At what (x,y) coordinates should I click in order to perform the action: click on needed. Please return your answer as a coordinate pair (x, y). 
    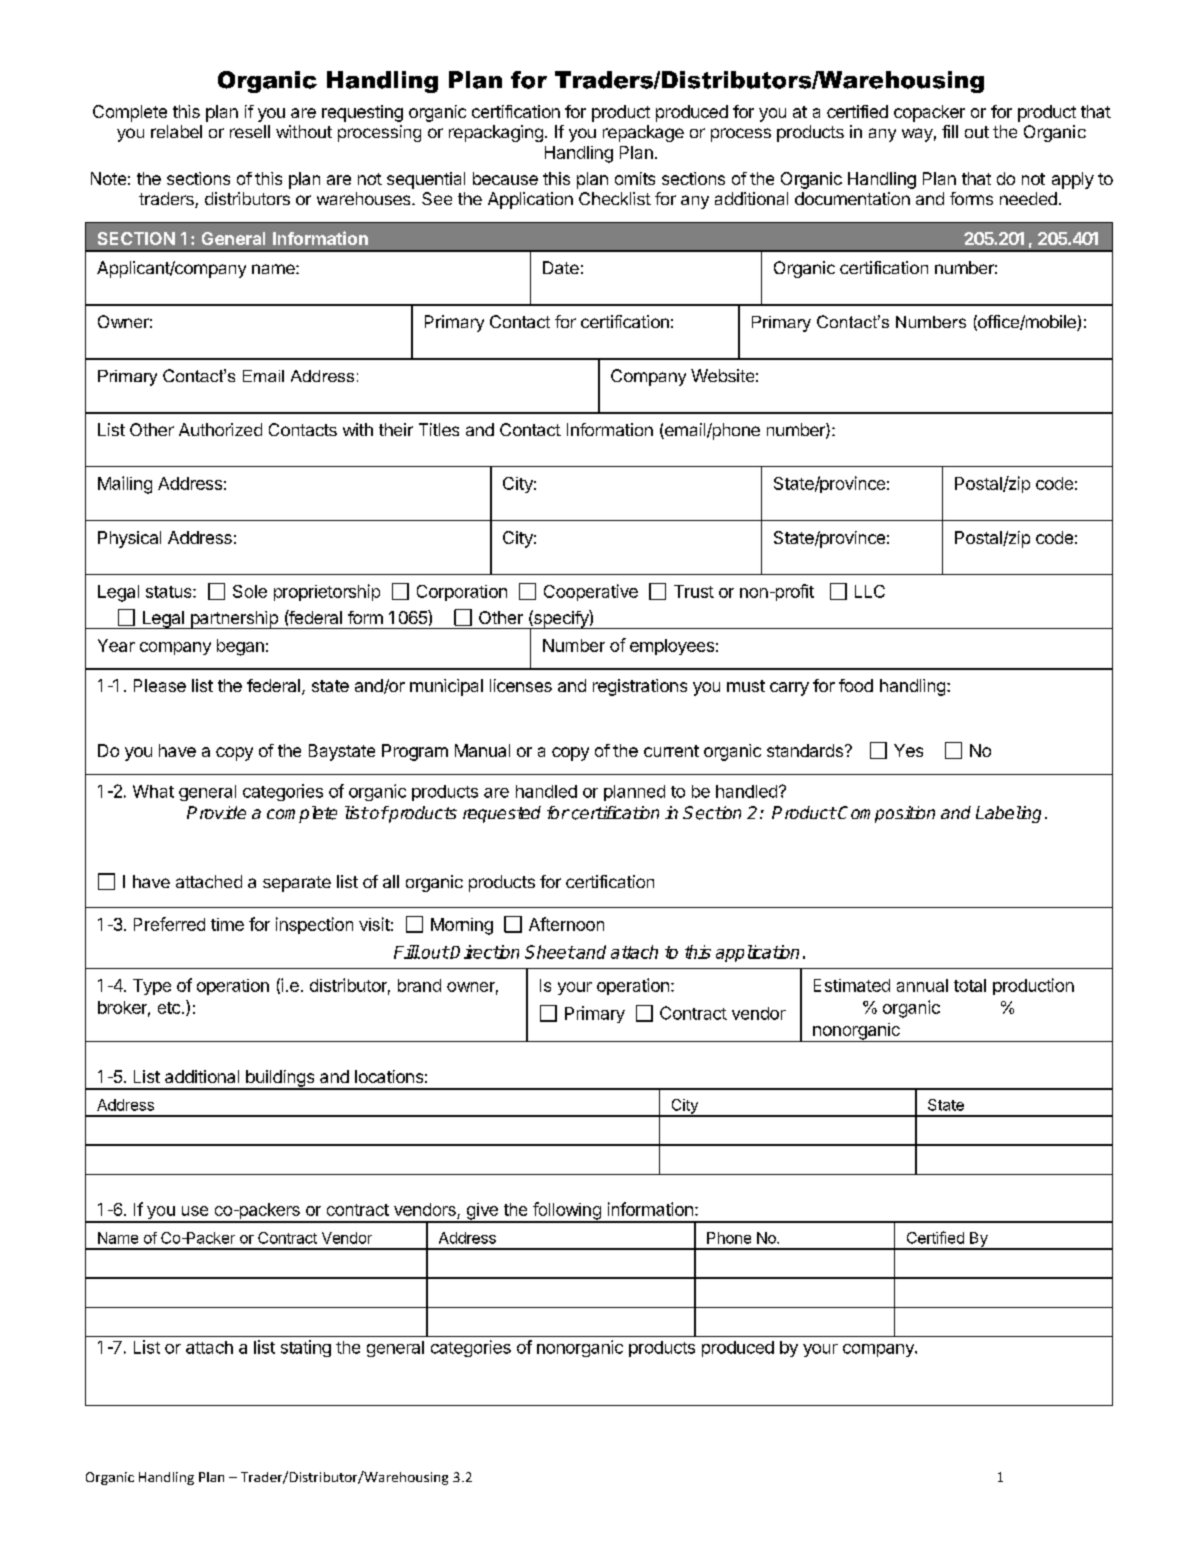
    Looking at the image, I should click on (1028, 198).
